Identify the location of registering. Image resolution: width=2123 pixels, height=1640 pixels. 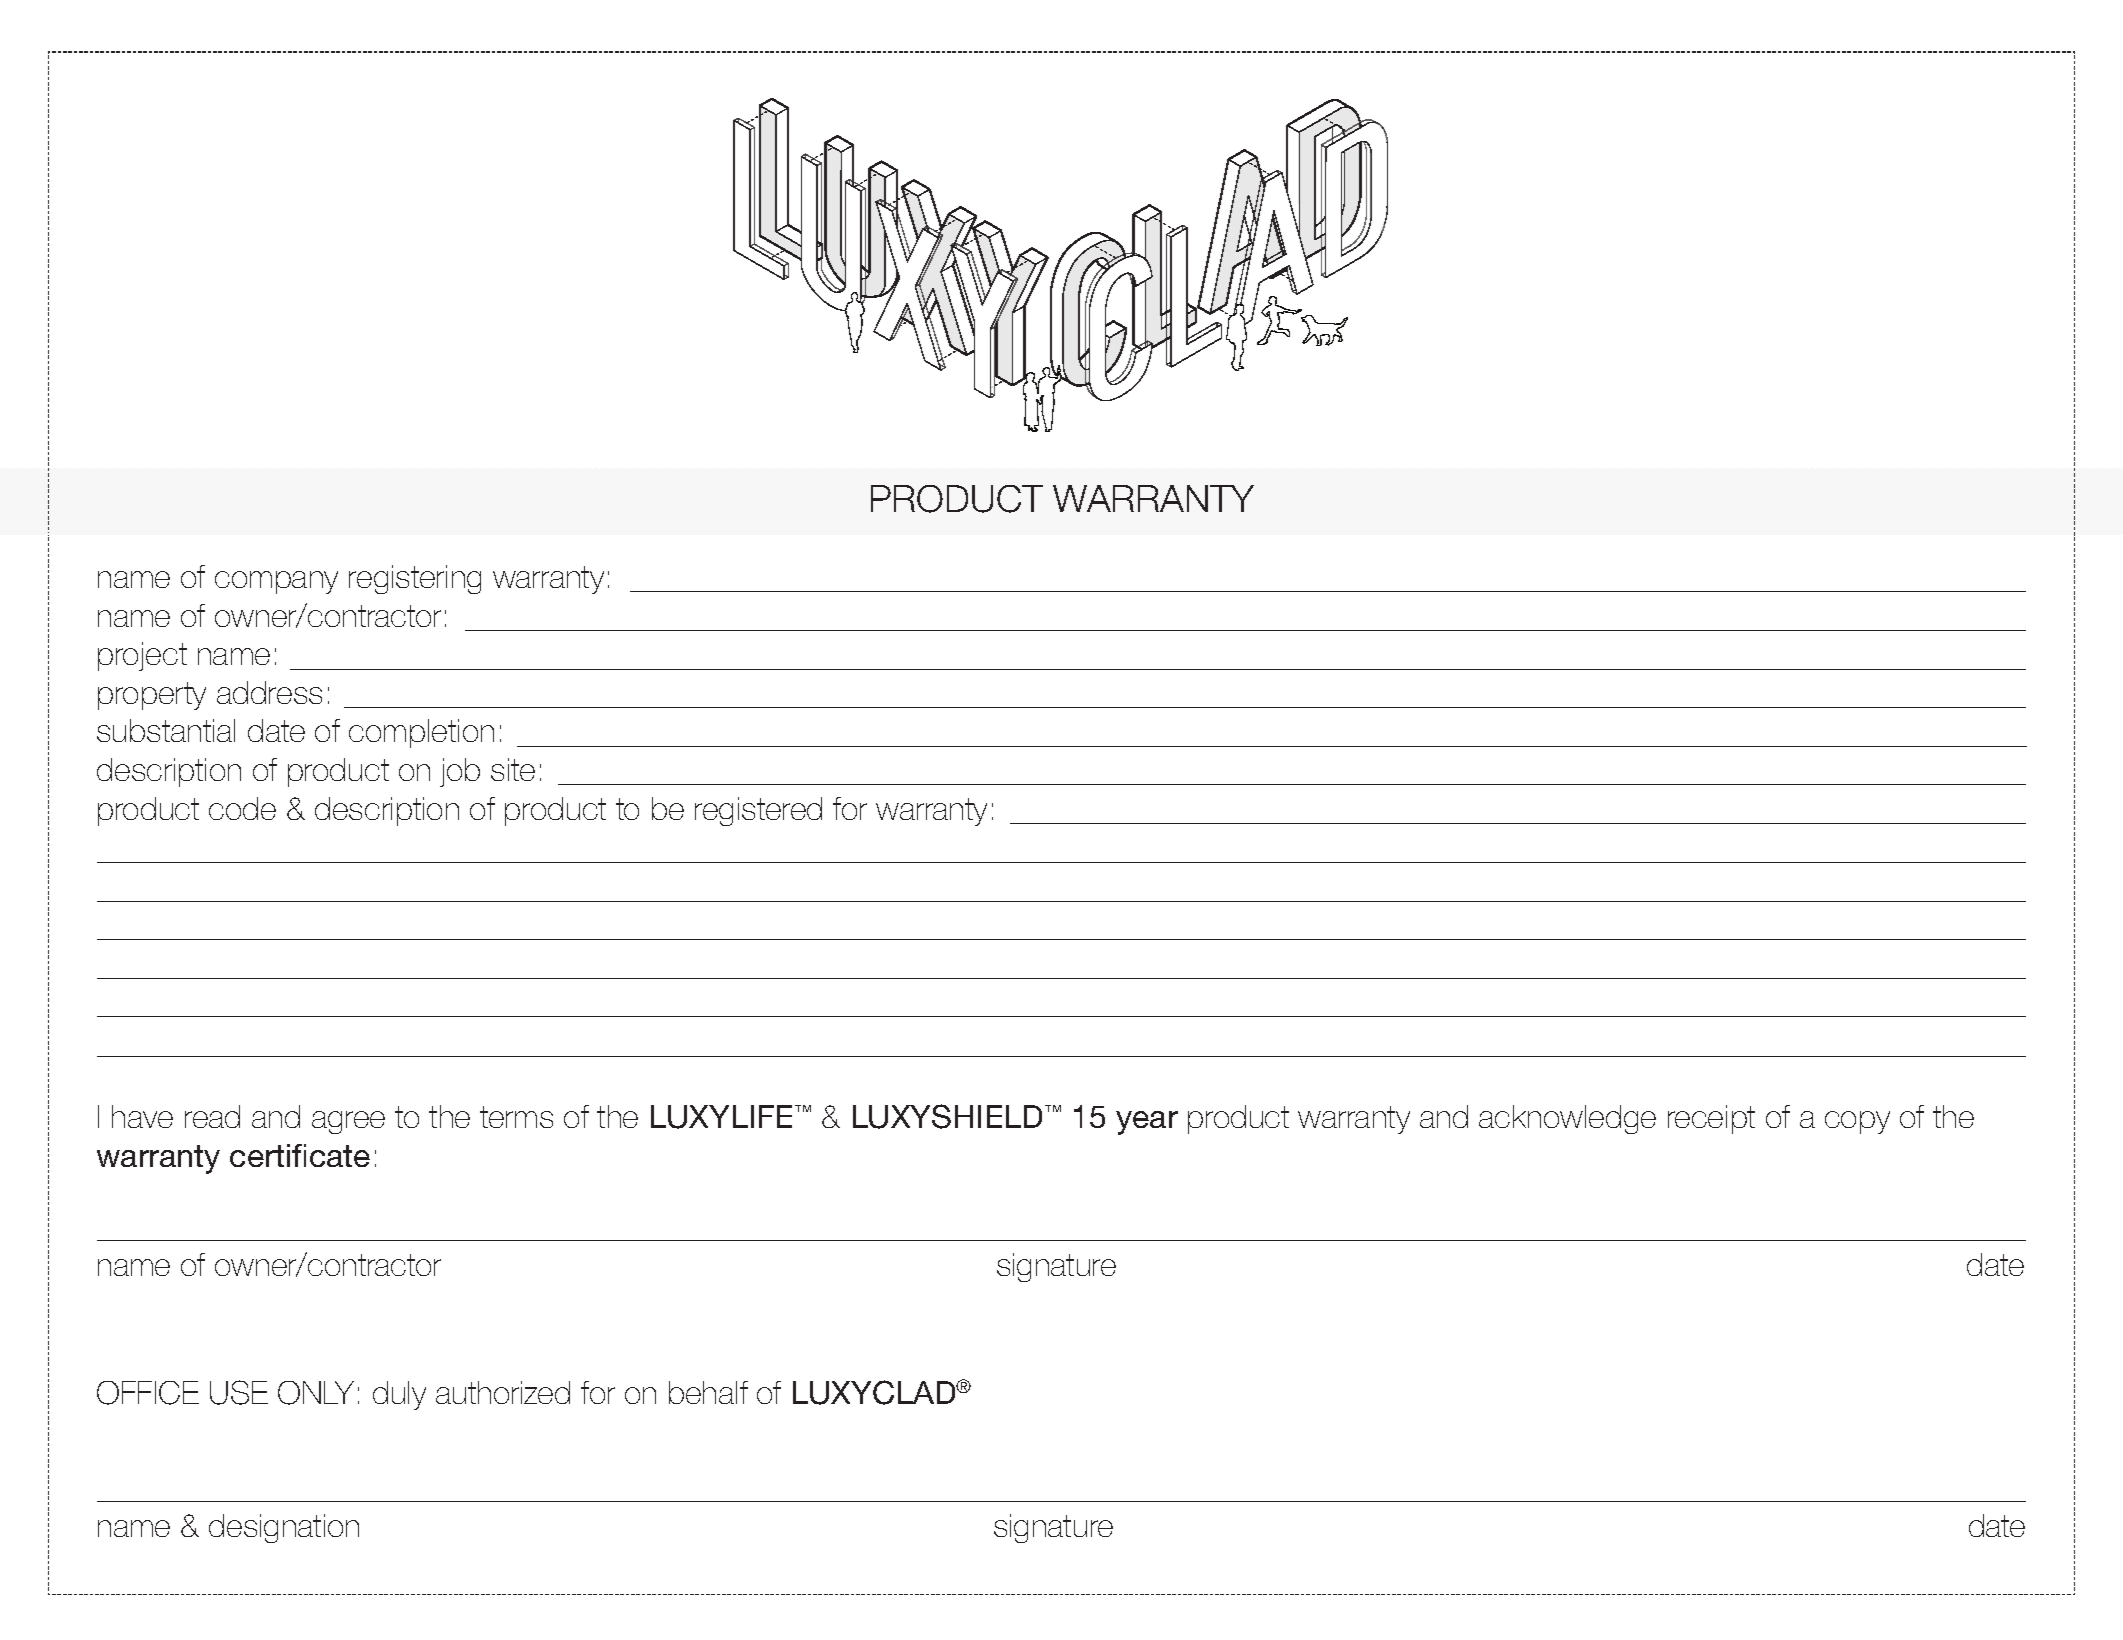
(415, 579).
